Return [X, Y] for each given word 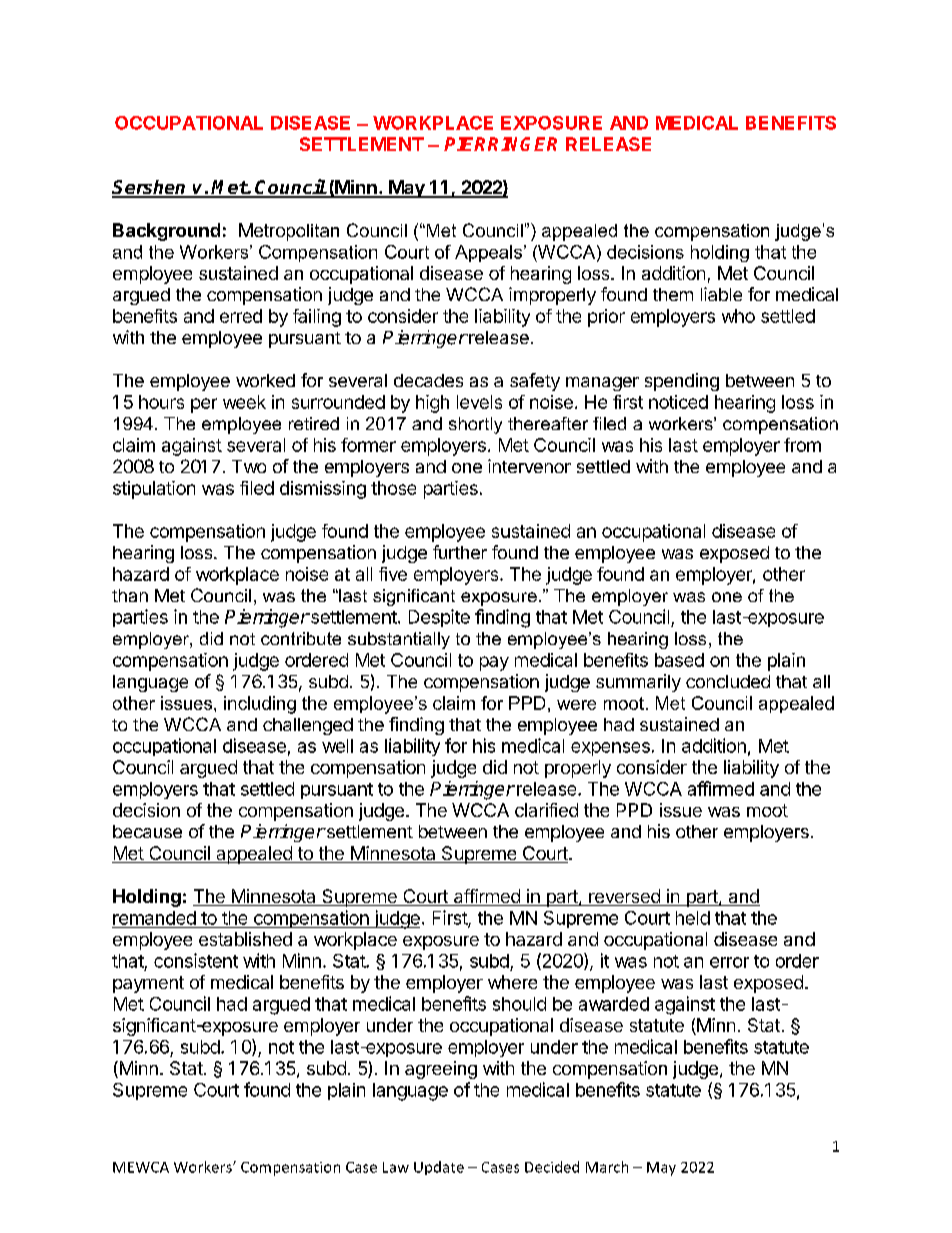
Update [439, 1168]
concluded [728, 681]
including [260, 705]
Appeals [488, 253]
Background [166, 232]
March [607, 1167]
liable [721, 294]
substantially [399, 640]
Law [396, 1167]
